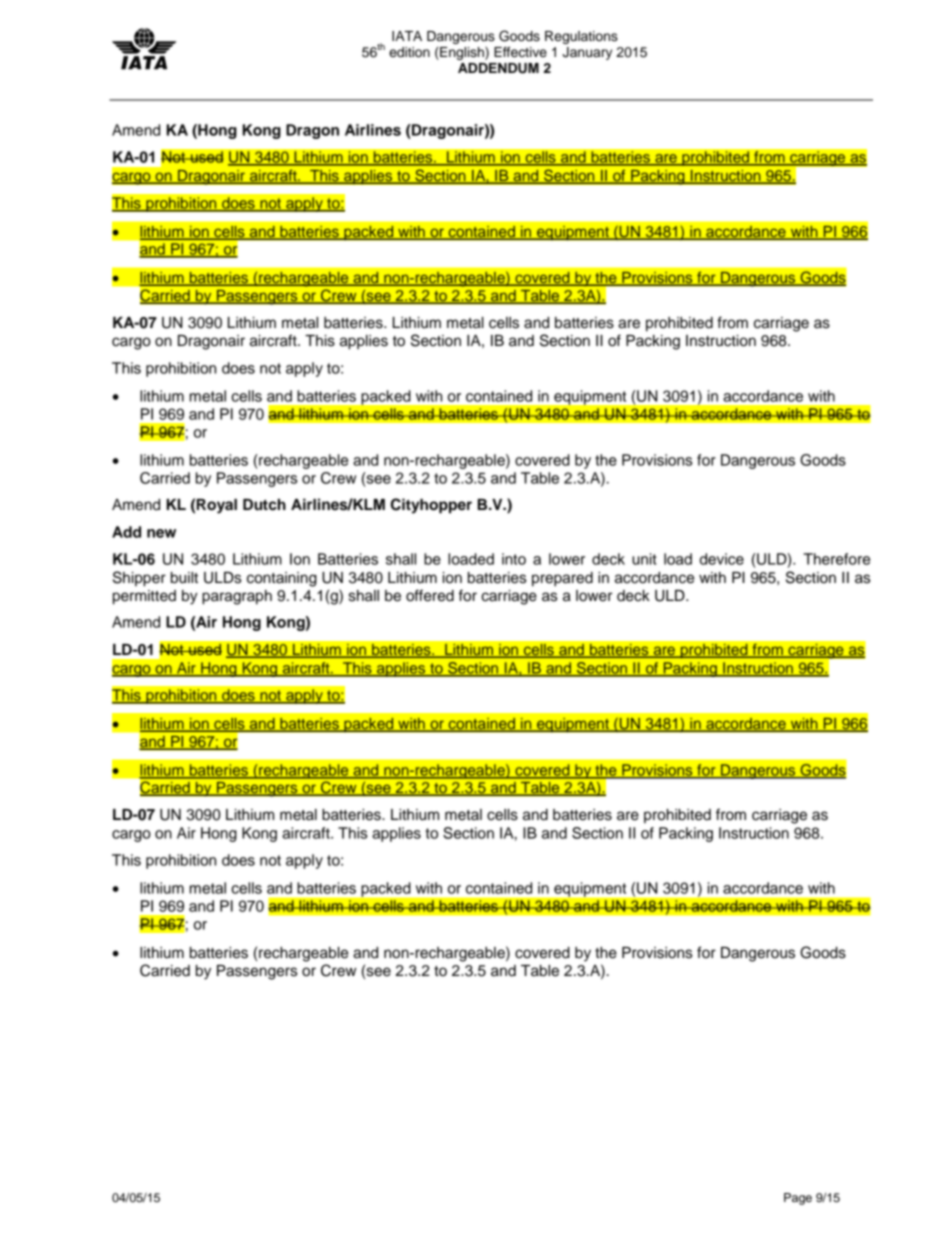  What do you see at coordinates (644, 559) in the screenshot?
I see `unit` at bounding box center [644, 559].
